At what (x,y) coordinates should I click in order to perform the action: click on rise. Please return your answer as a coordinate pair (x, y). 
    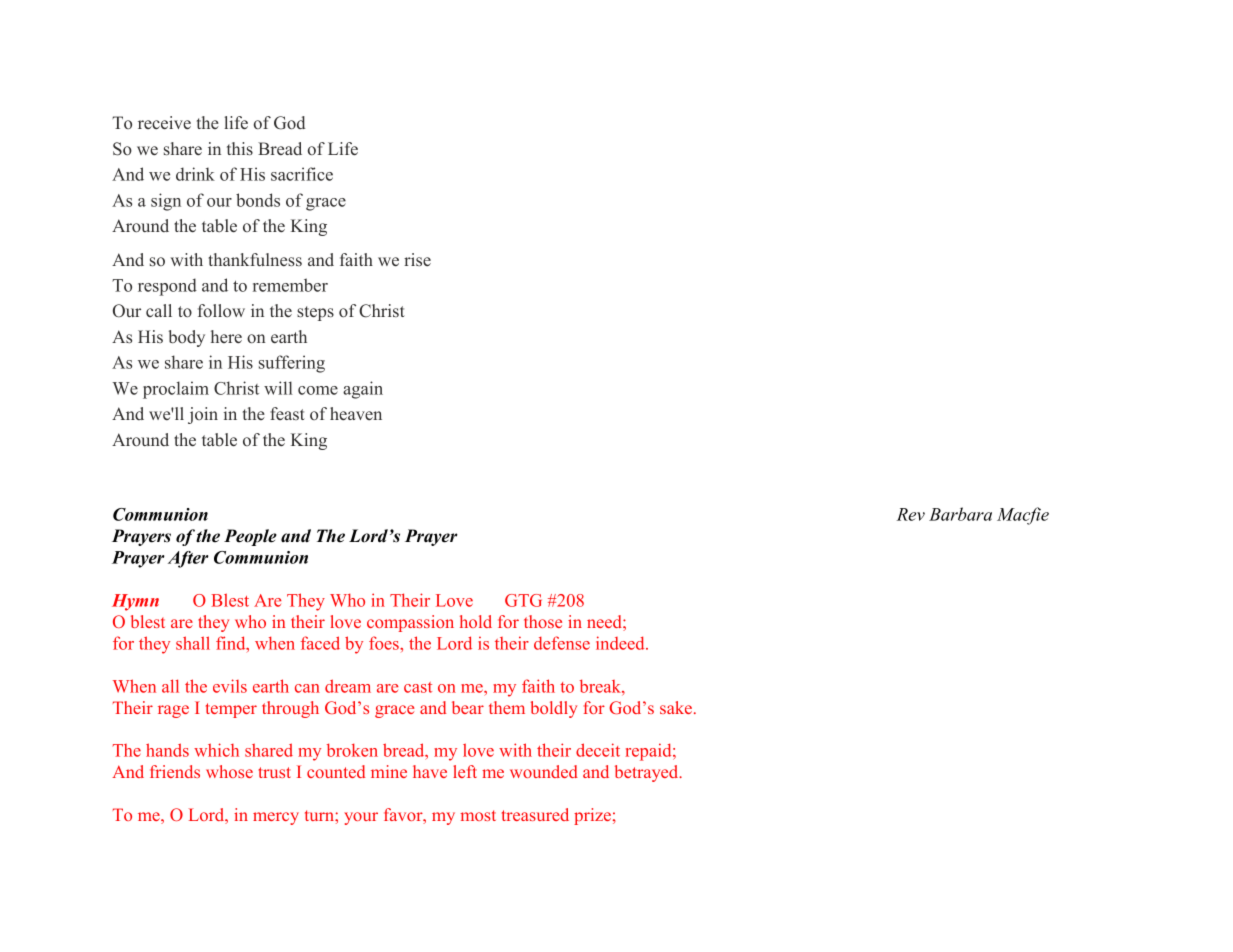
    Looking at the image, I should click on (417, 259).
